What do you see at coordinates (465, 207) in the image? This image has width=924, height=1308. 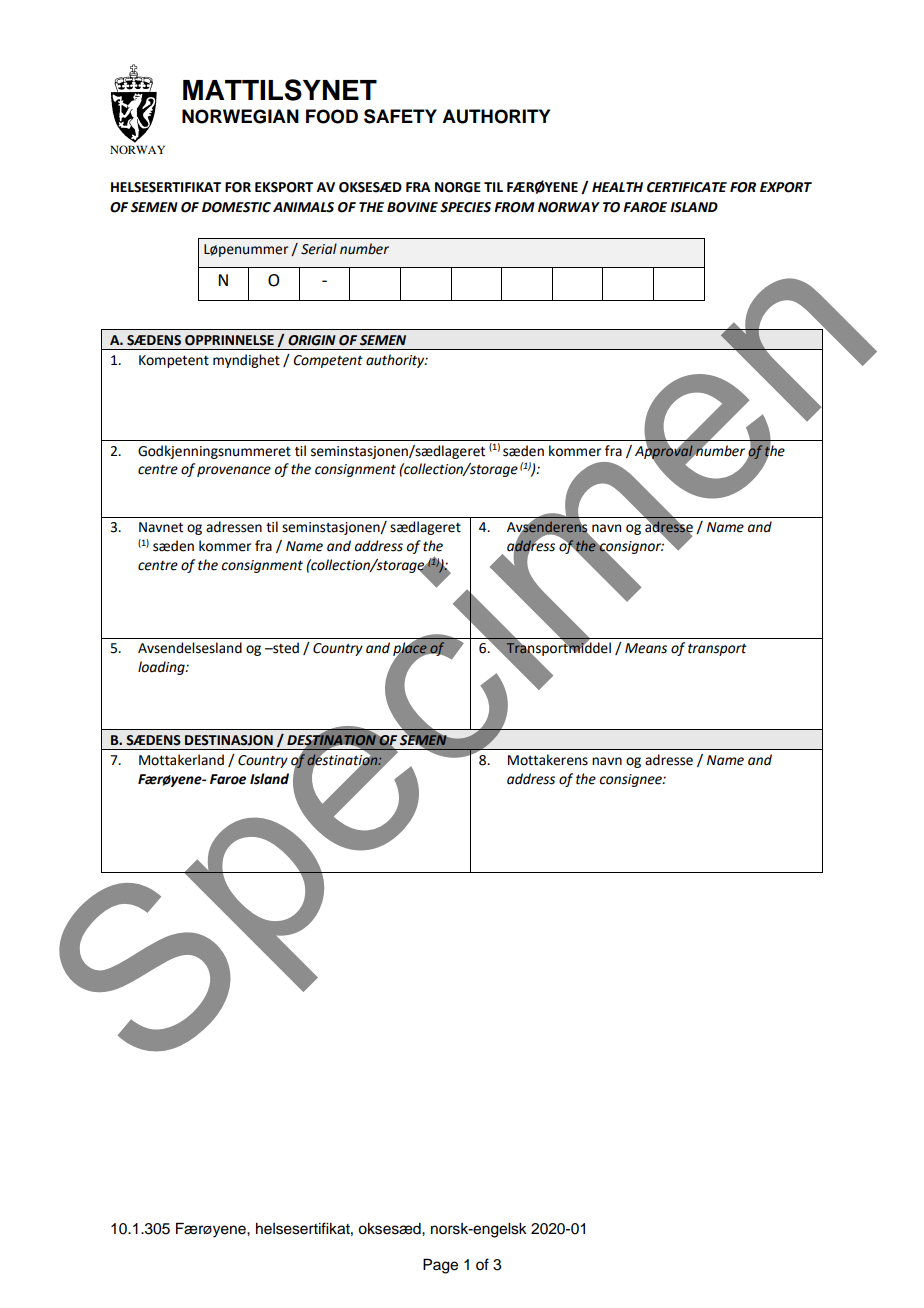 I see `SPECIES` at bounding box center [465, 207].
